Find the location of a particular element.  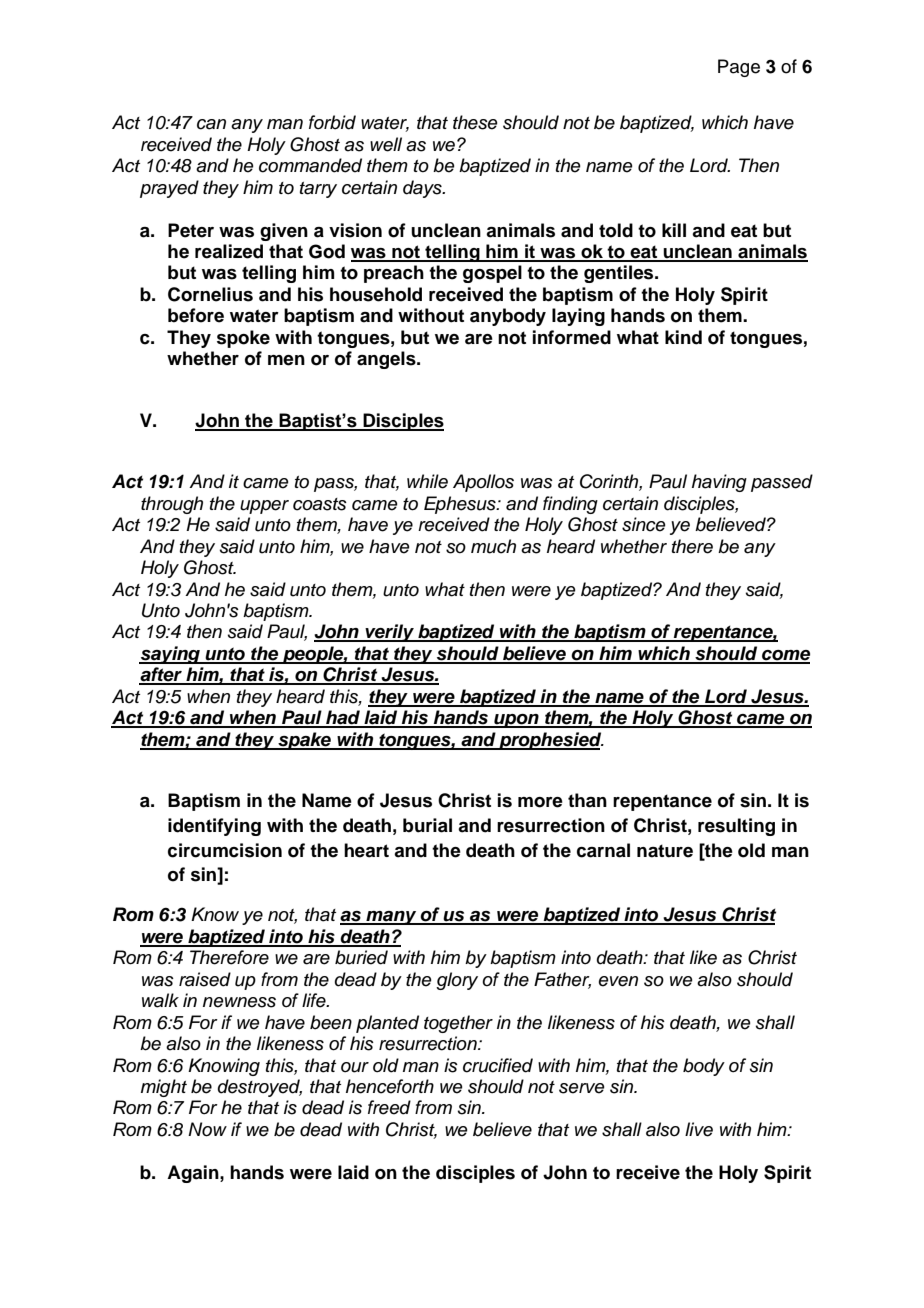

come is located at coordinates (785, 656).
